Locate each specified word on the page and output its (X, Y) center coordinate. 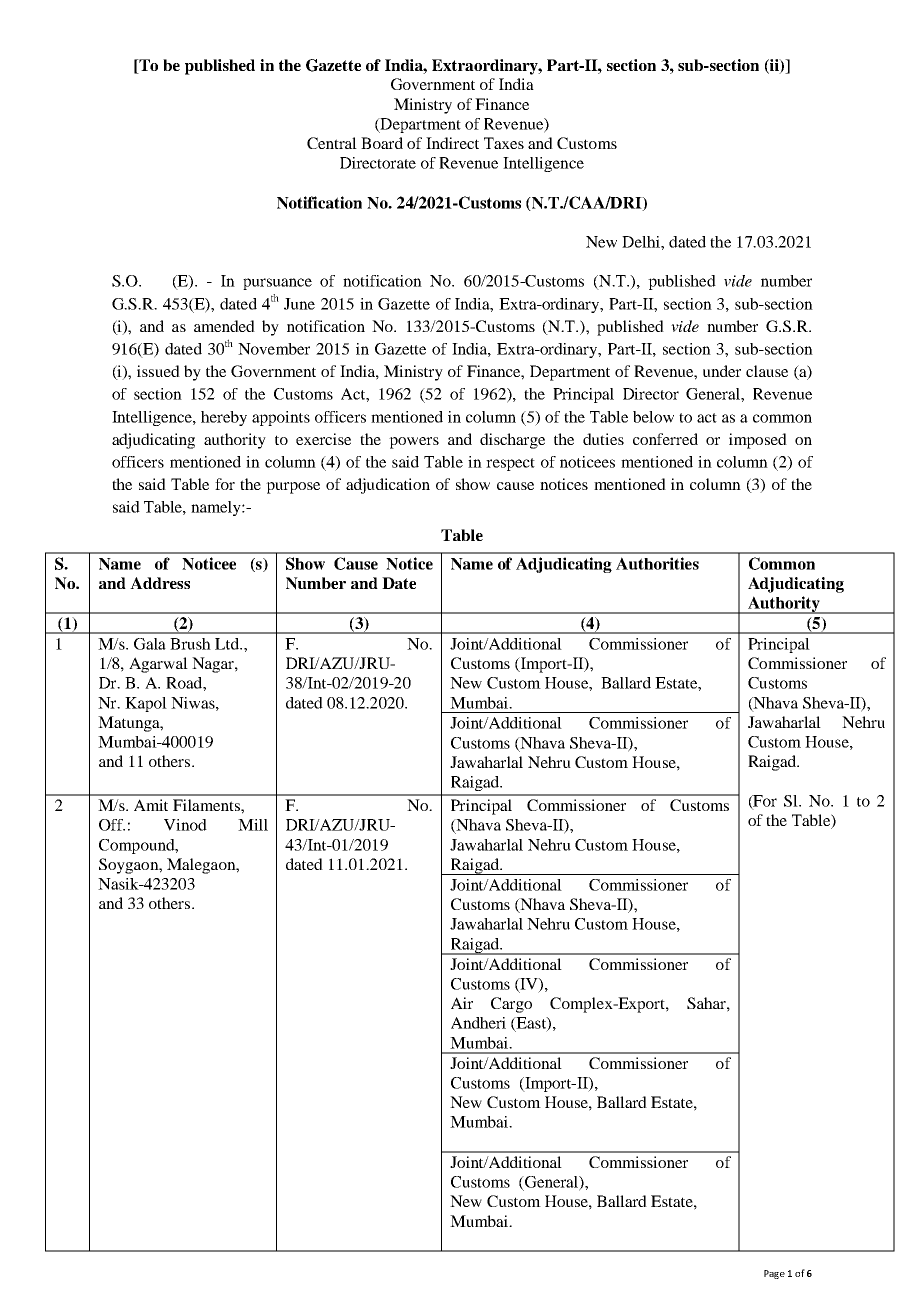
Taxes (504, 143)
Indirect (452, 143)
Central (332, 143)
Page (774, 1274)
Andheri (478, 1023)
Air (462, 1003)
